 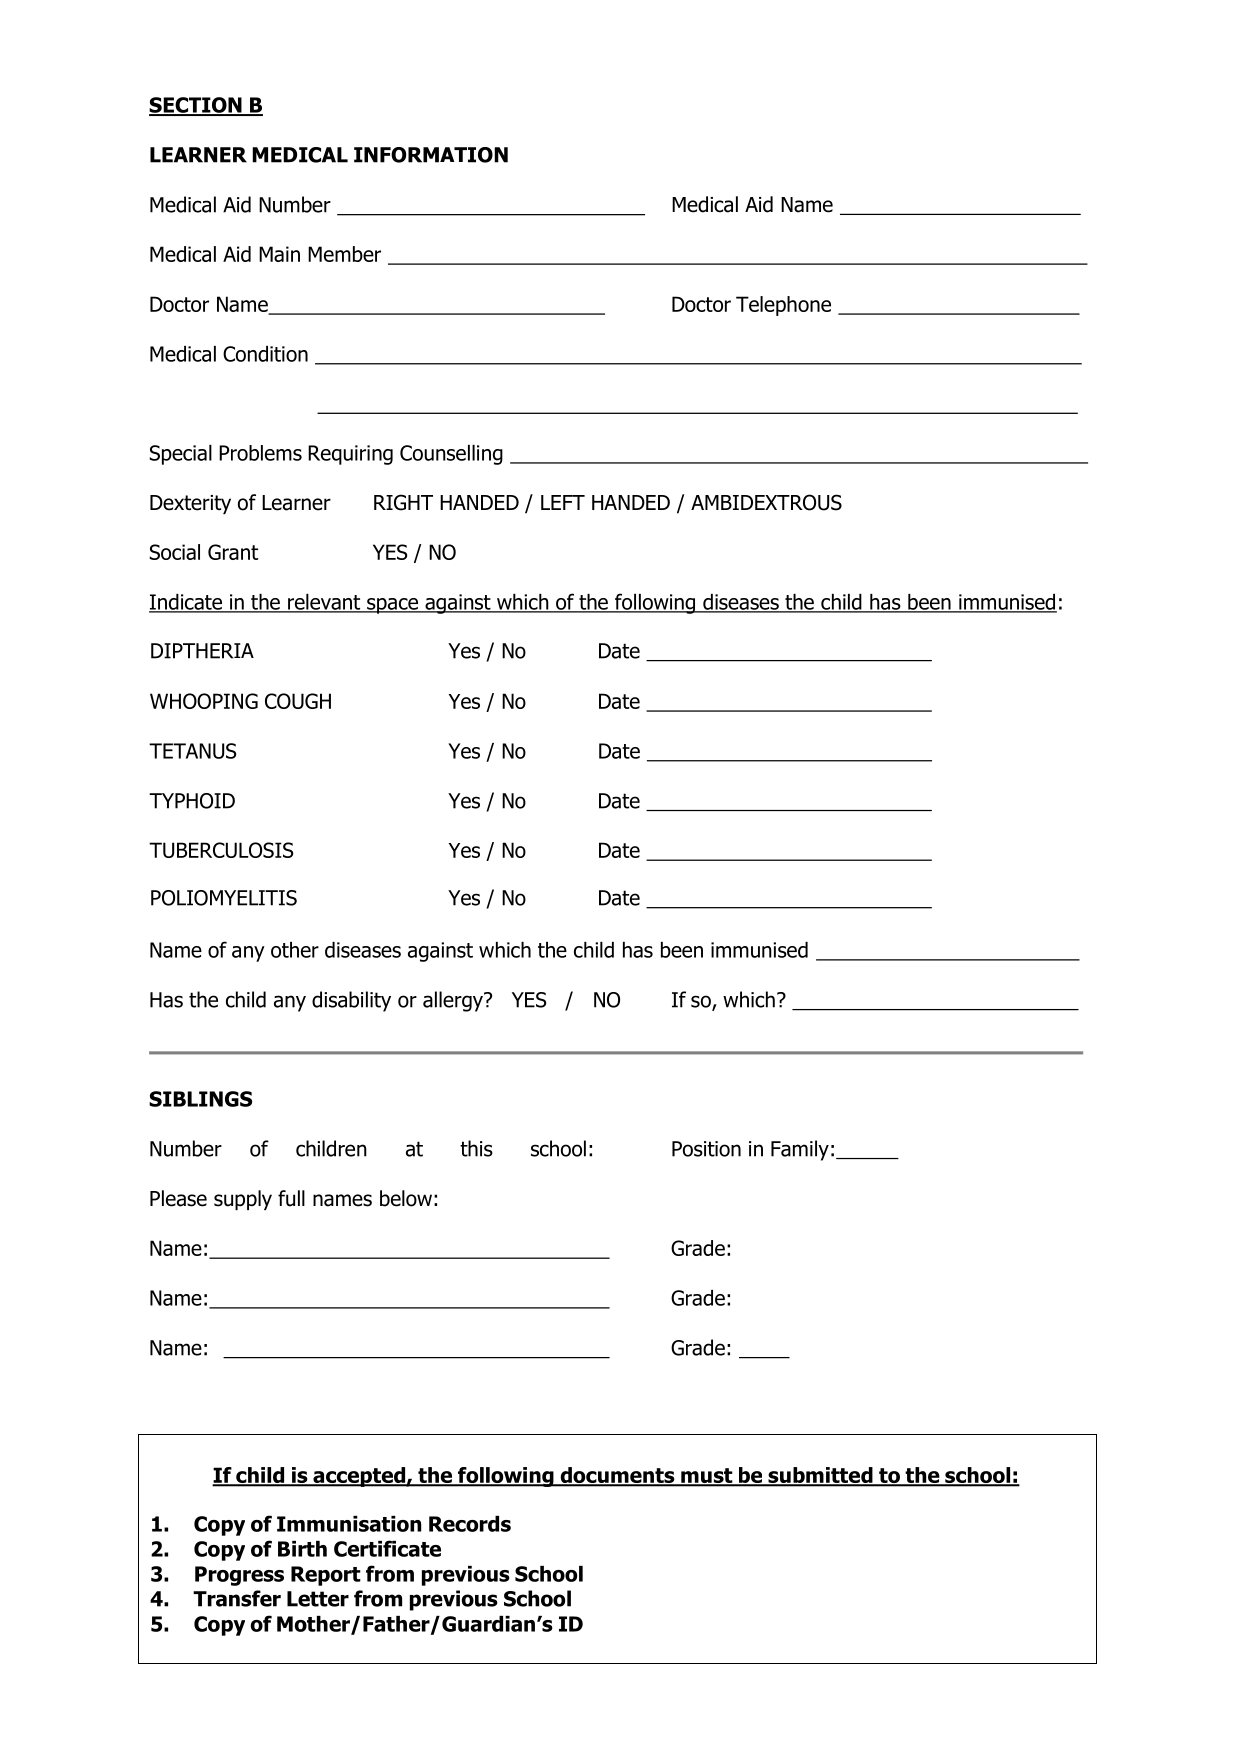 What do you see at coordinates (243, 1200) in the document?
I see `supply` at bounding box center [243, 1200].
